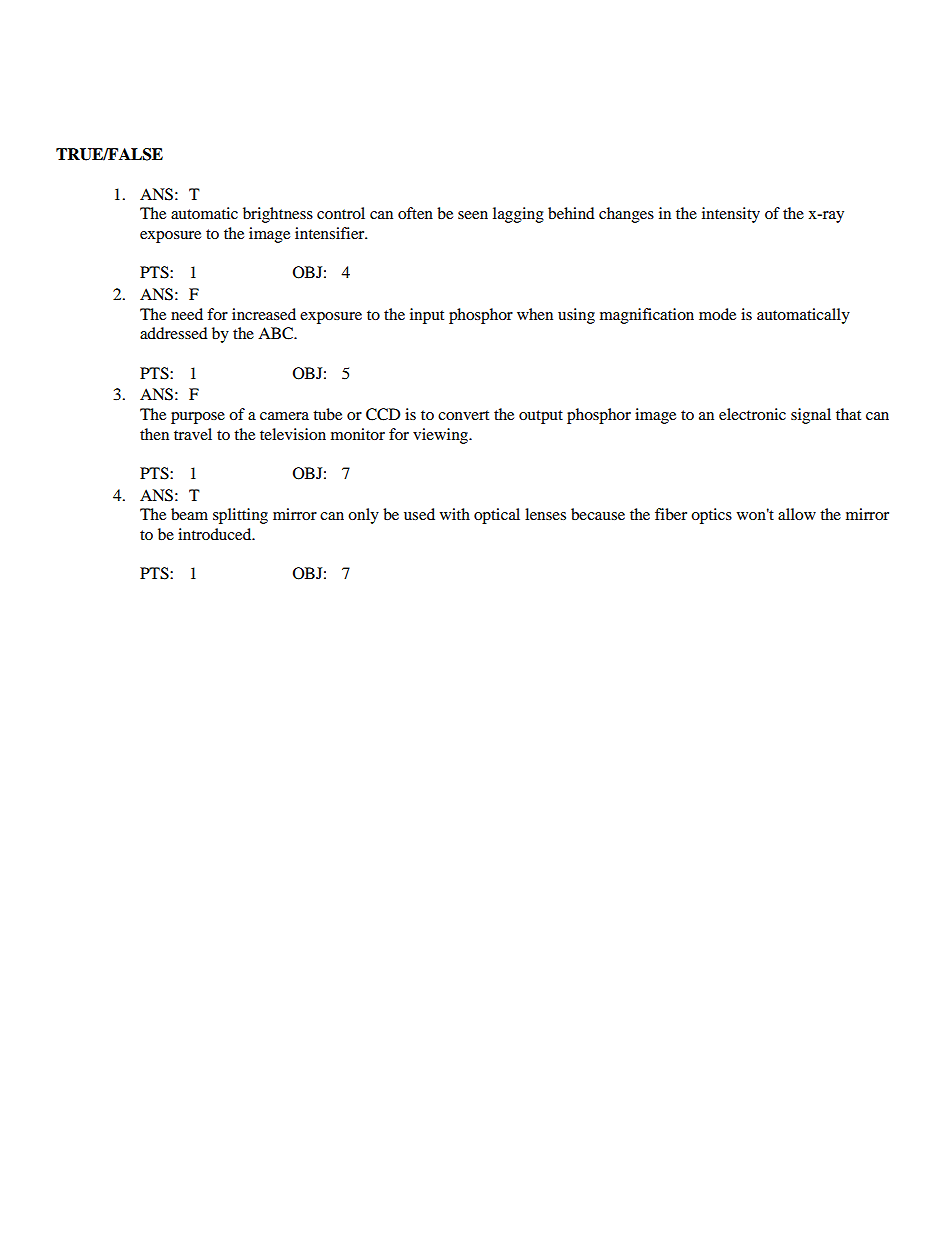  Describe the element at coordinates (535, 314) in the image. I see `when` at that location.
